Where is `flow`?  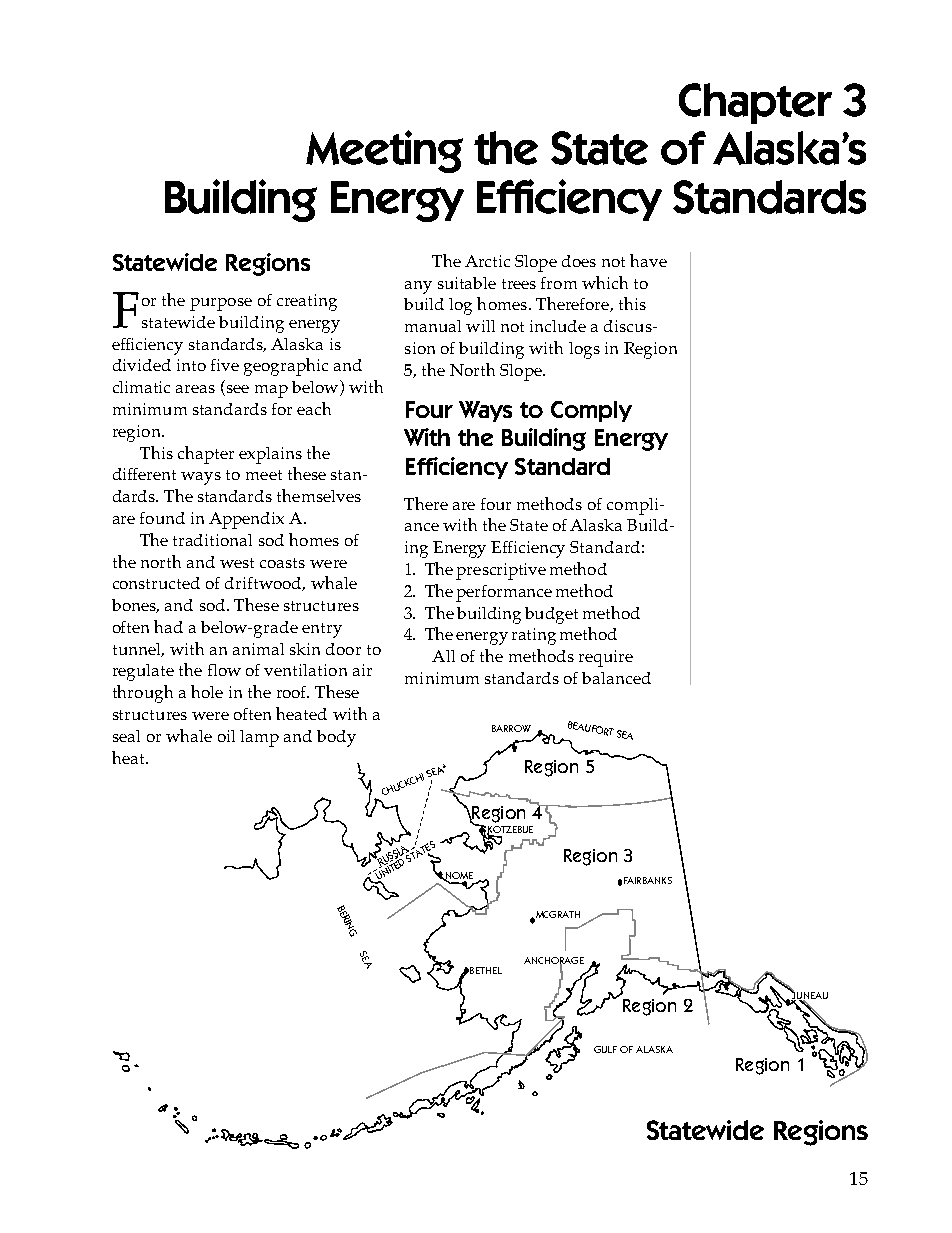 flow is located at coordinates (224, 670).
